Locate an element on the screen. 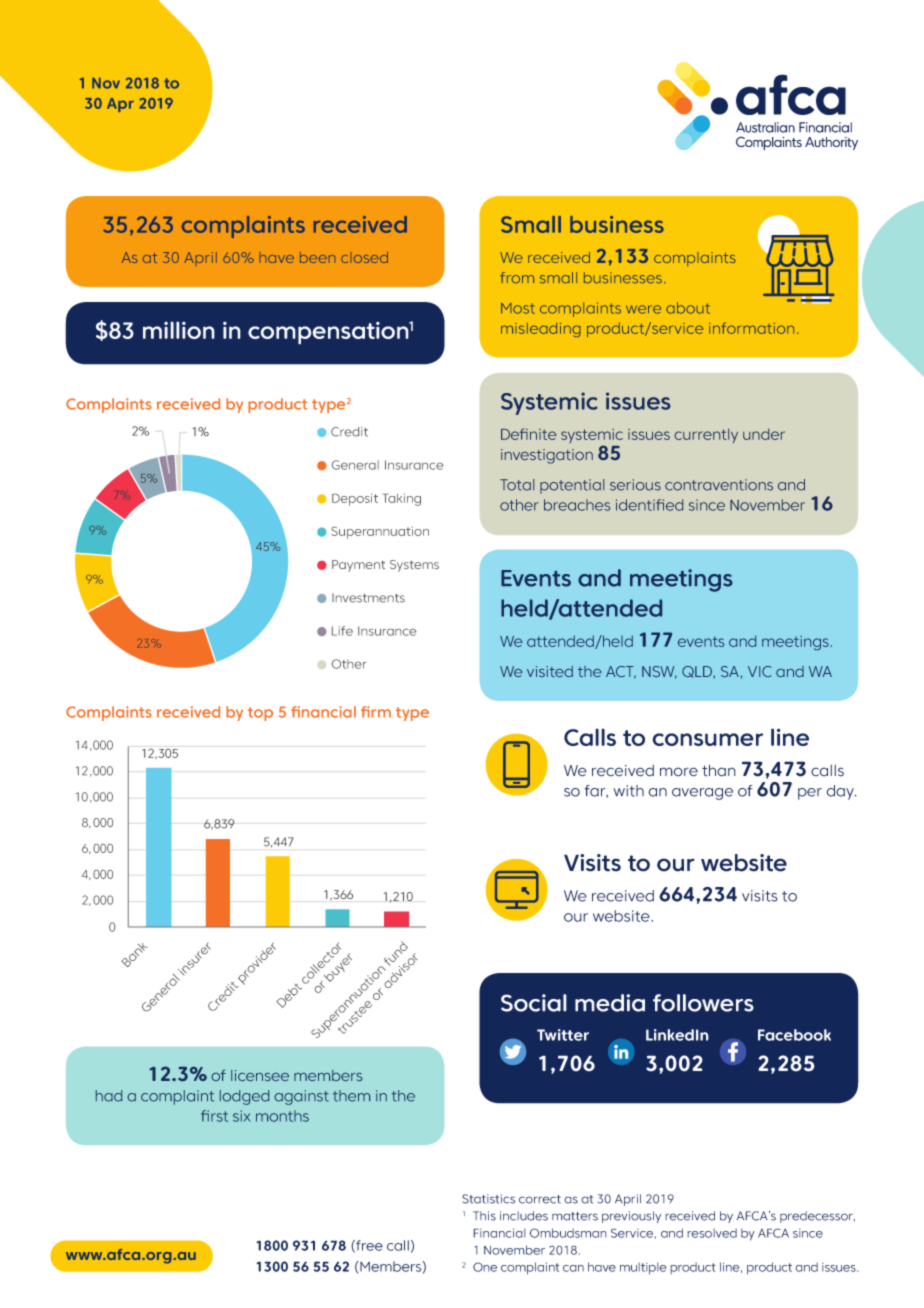 The width and height of the screenshot is (924, 1308). first is located at coordinates (214, 1116).
